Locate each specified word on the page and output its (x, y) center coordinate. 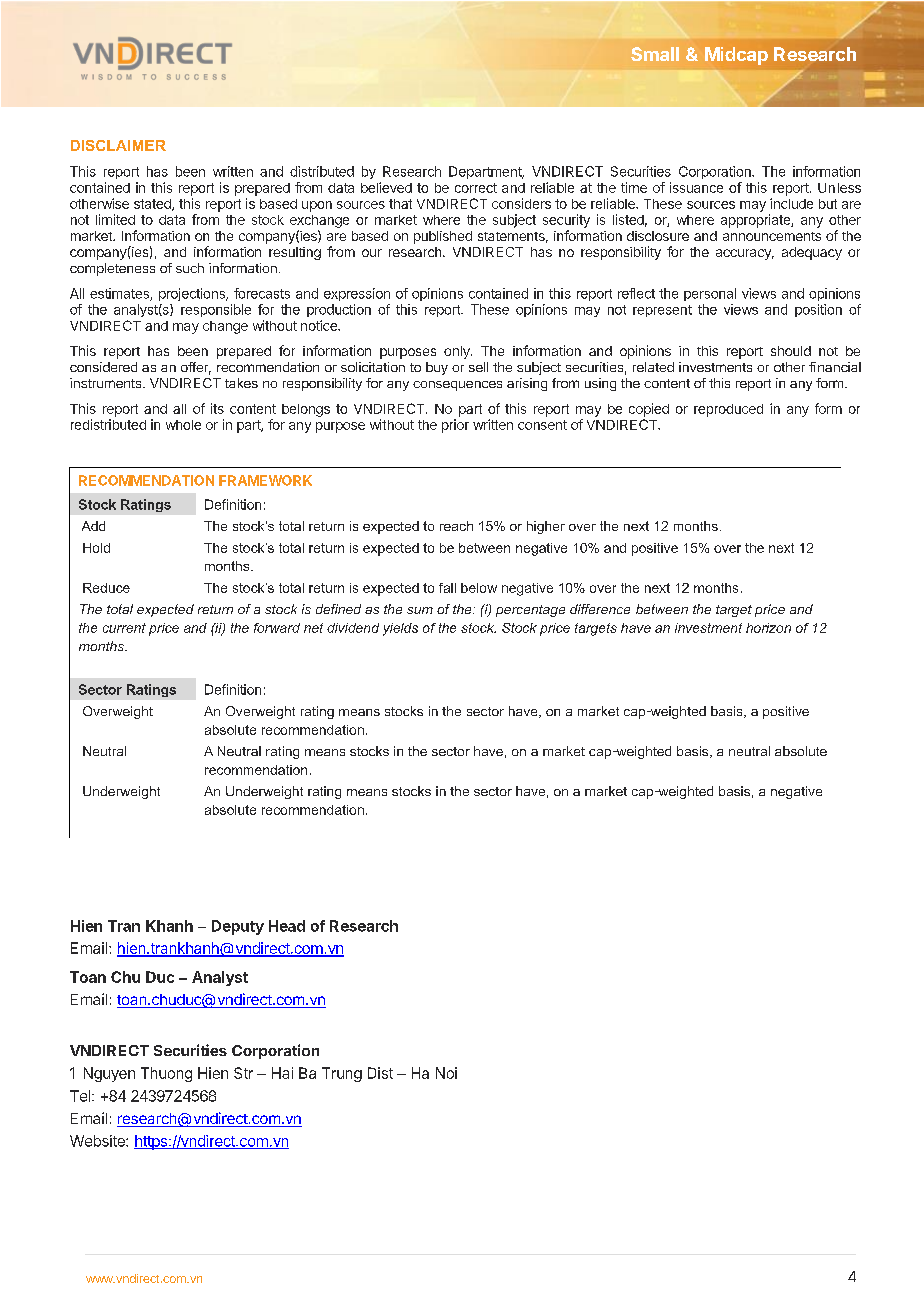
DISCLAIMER (118, 145)
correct (476, 188)
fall (447, 588)
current (124, 628)
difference (600, 609)
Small (655, 54)
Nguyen (109, 1074)
